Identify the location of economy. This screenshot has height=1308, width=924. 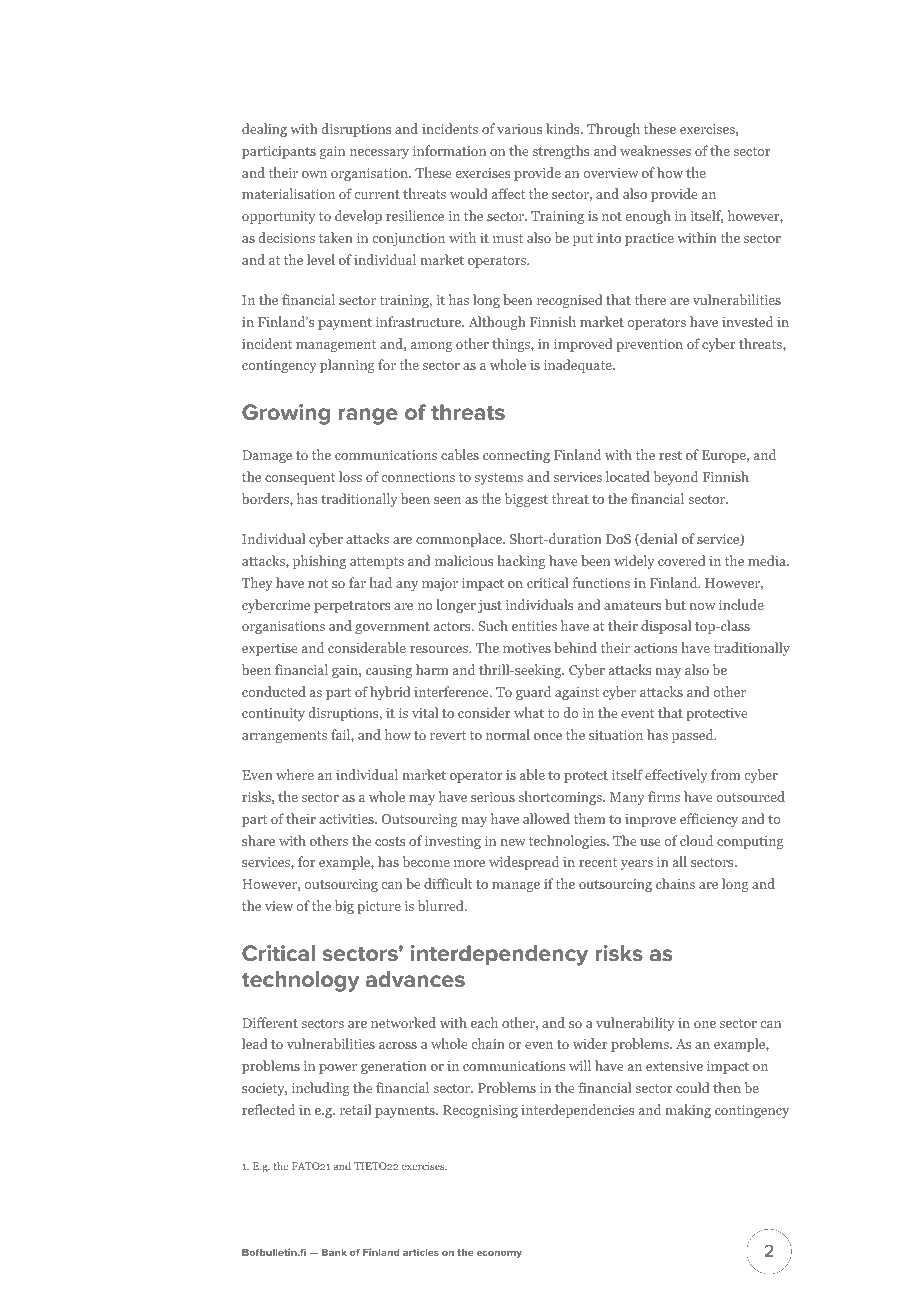
(499, 1254).
